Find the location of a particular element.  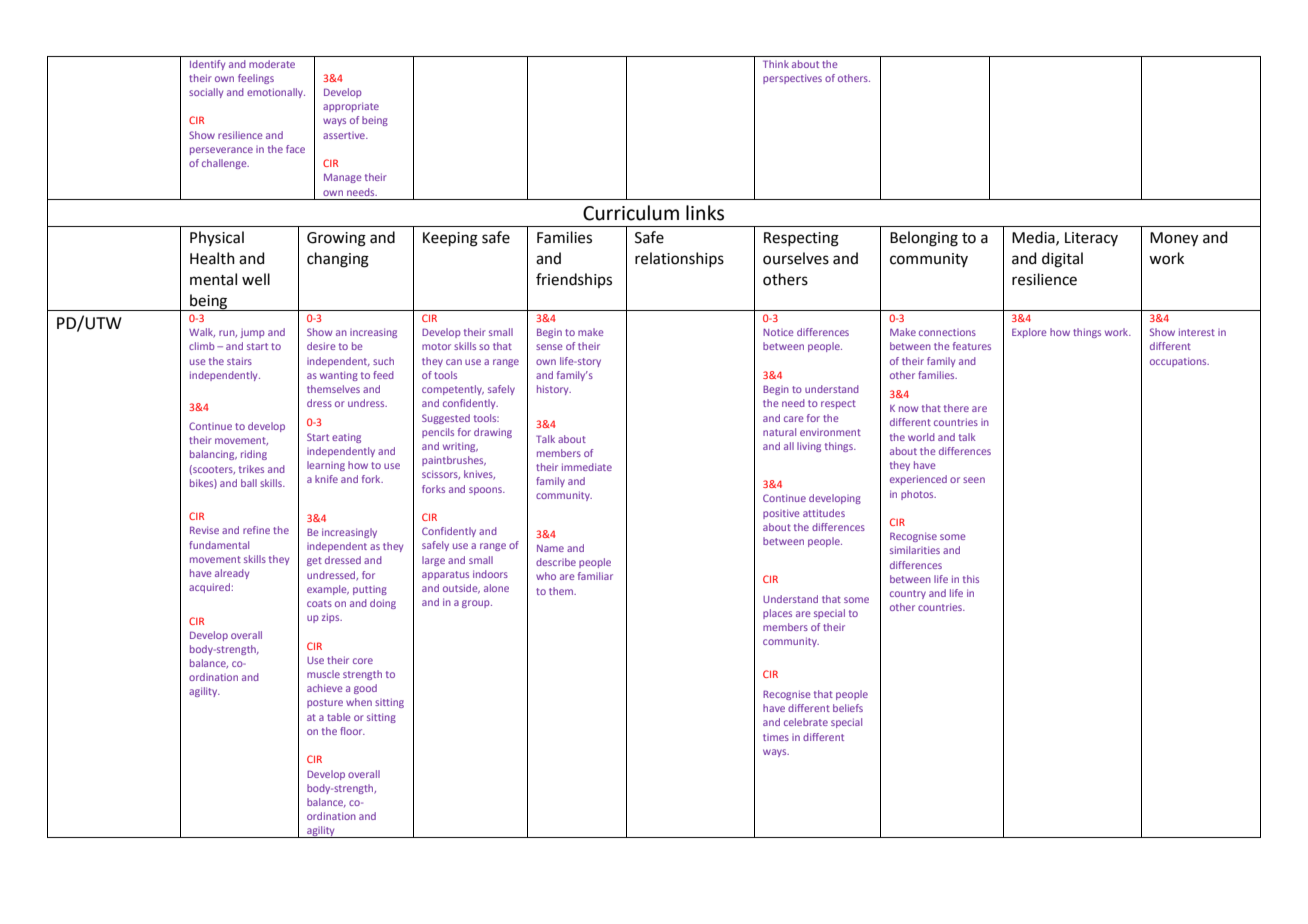

table is located at coordinates (338, 717).
